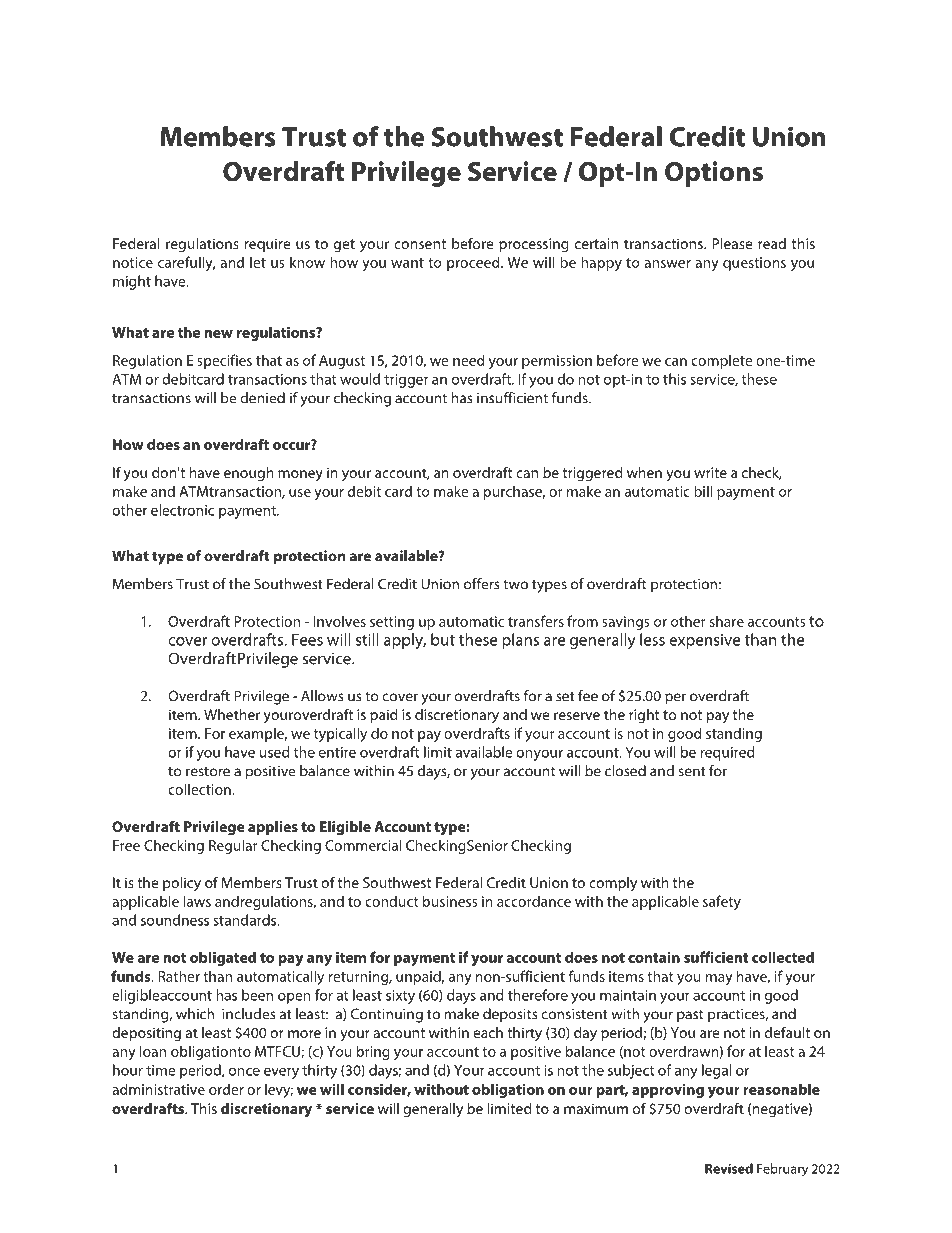  I want to click on Regular, so click(233, 846).
